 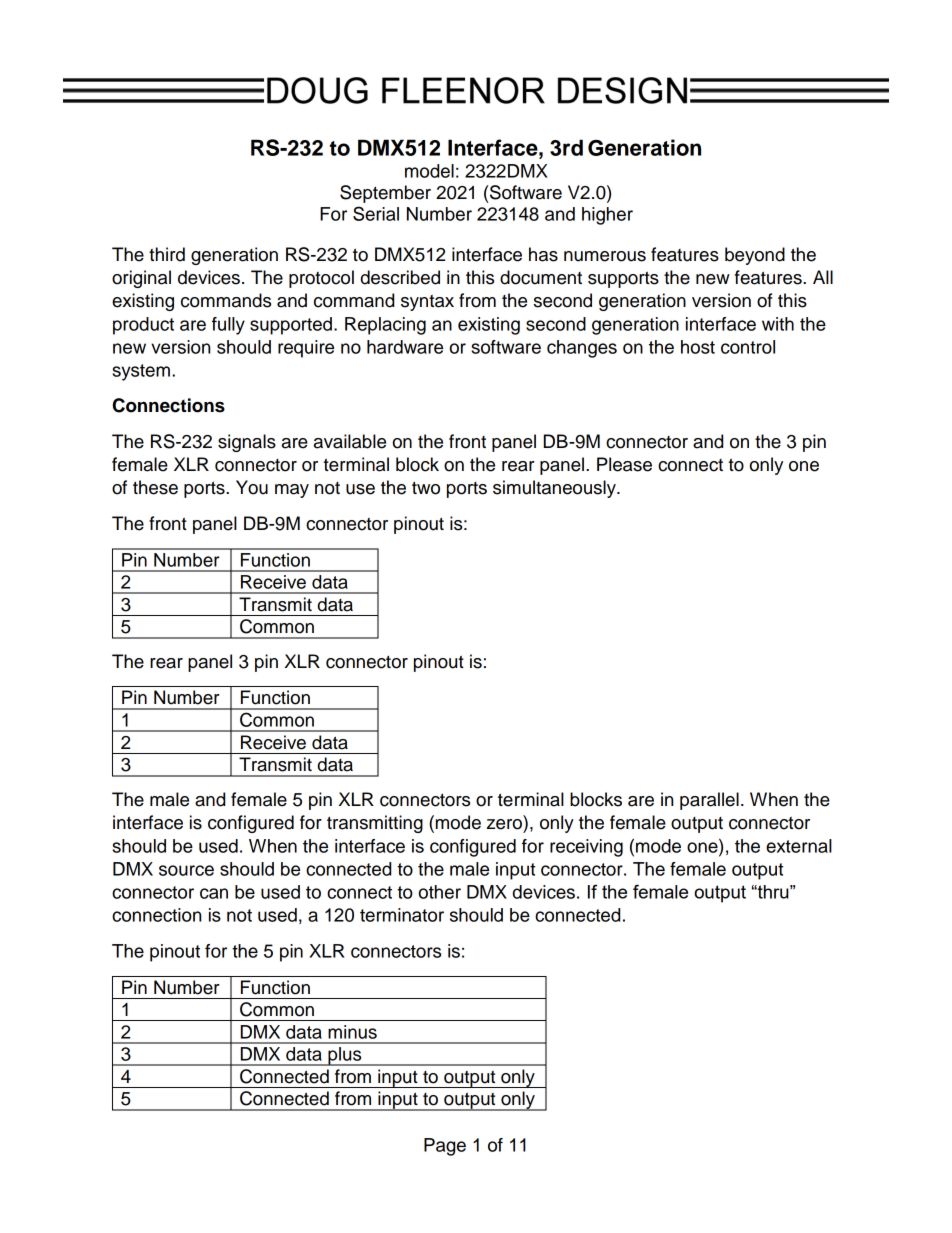 What do you see at coordinates (755, 256) in the image?
I see `beyond` at bounding box center [755, 256].
